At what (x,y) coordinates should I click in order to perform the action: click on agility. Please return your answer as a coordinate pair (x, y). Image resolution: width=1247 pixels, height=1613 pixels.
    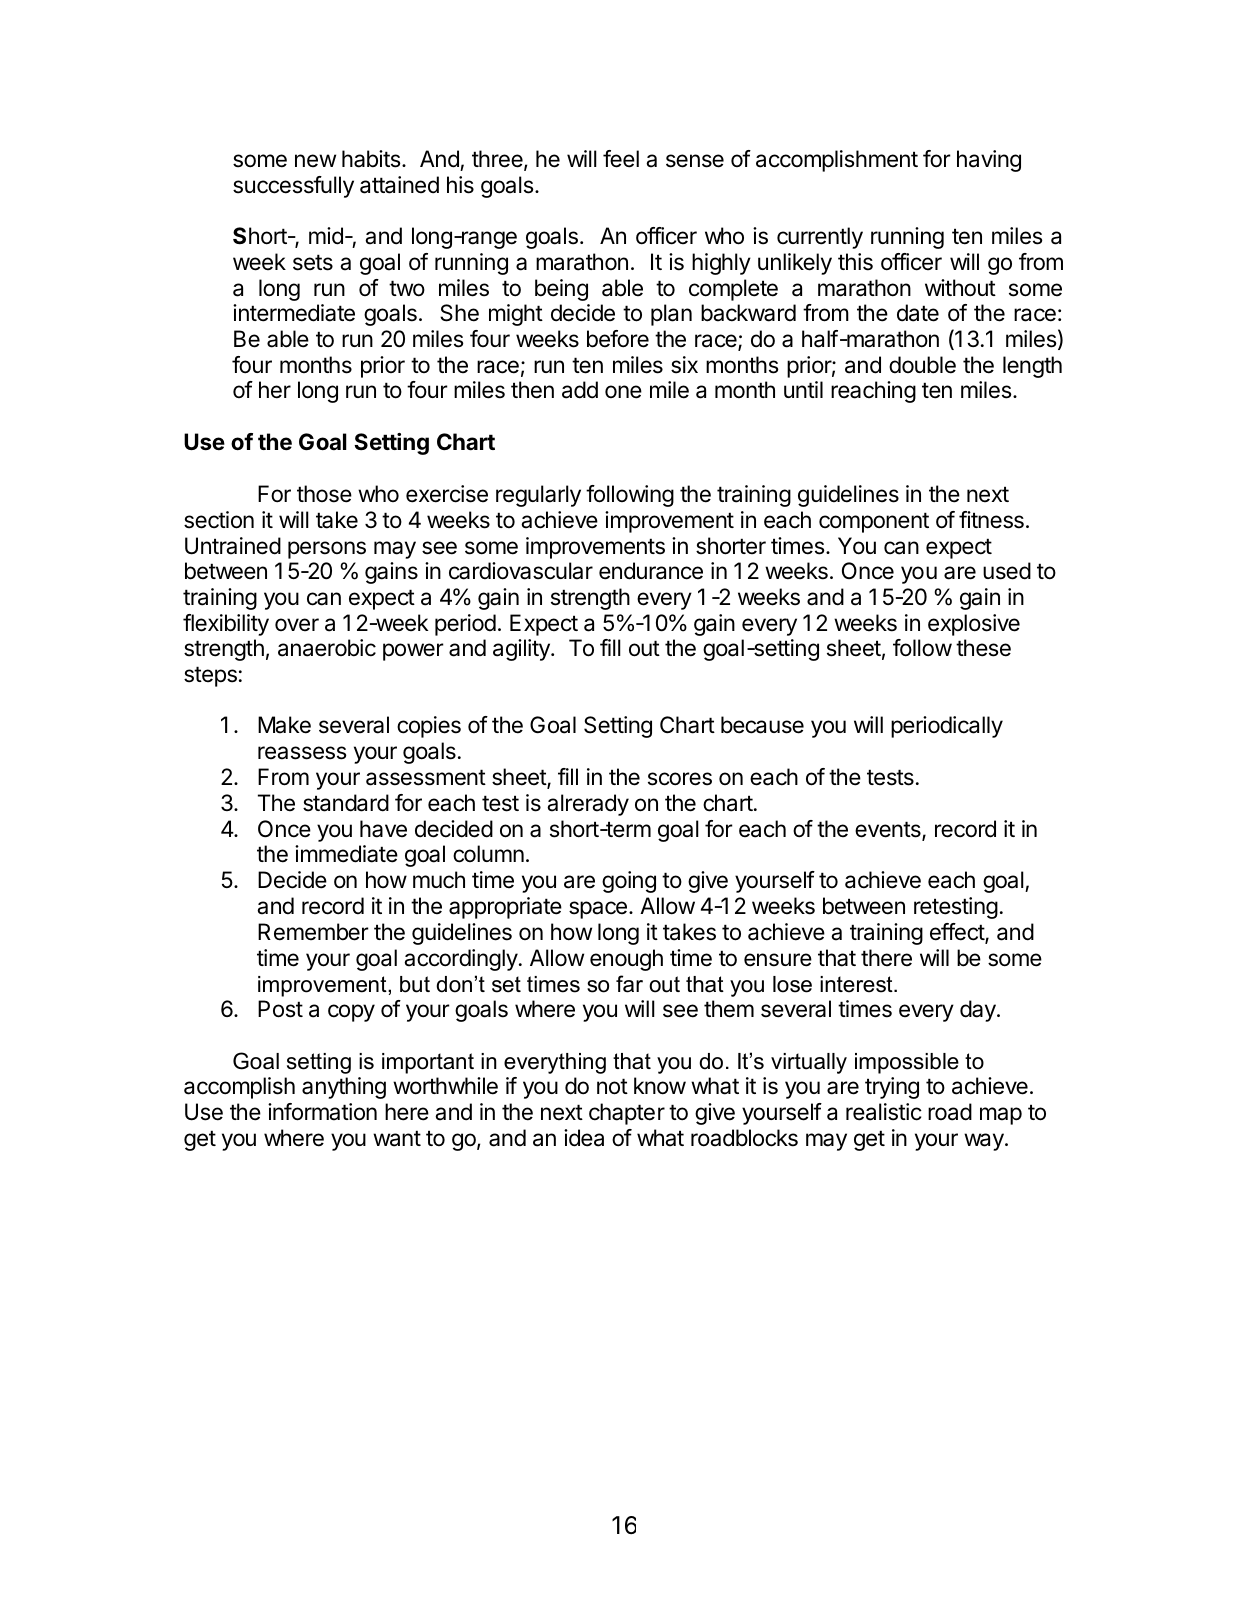
    Looking at the image, I should click on (522, 650).
